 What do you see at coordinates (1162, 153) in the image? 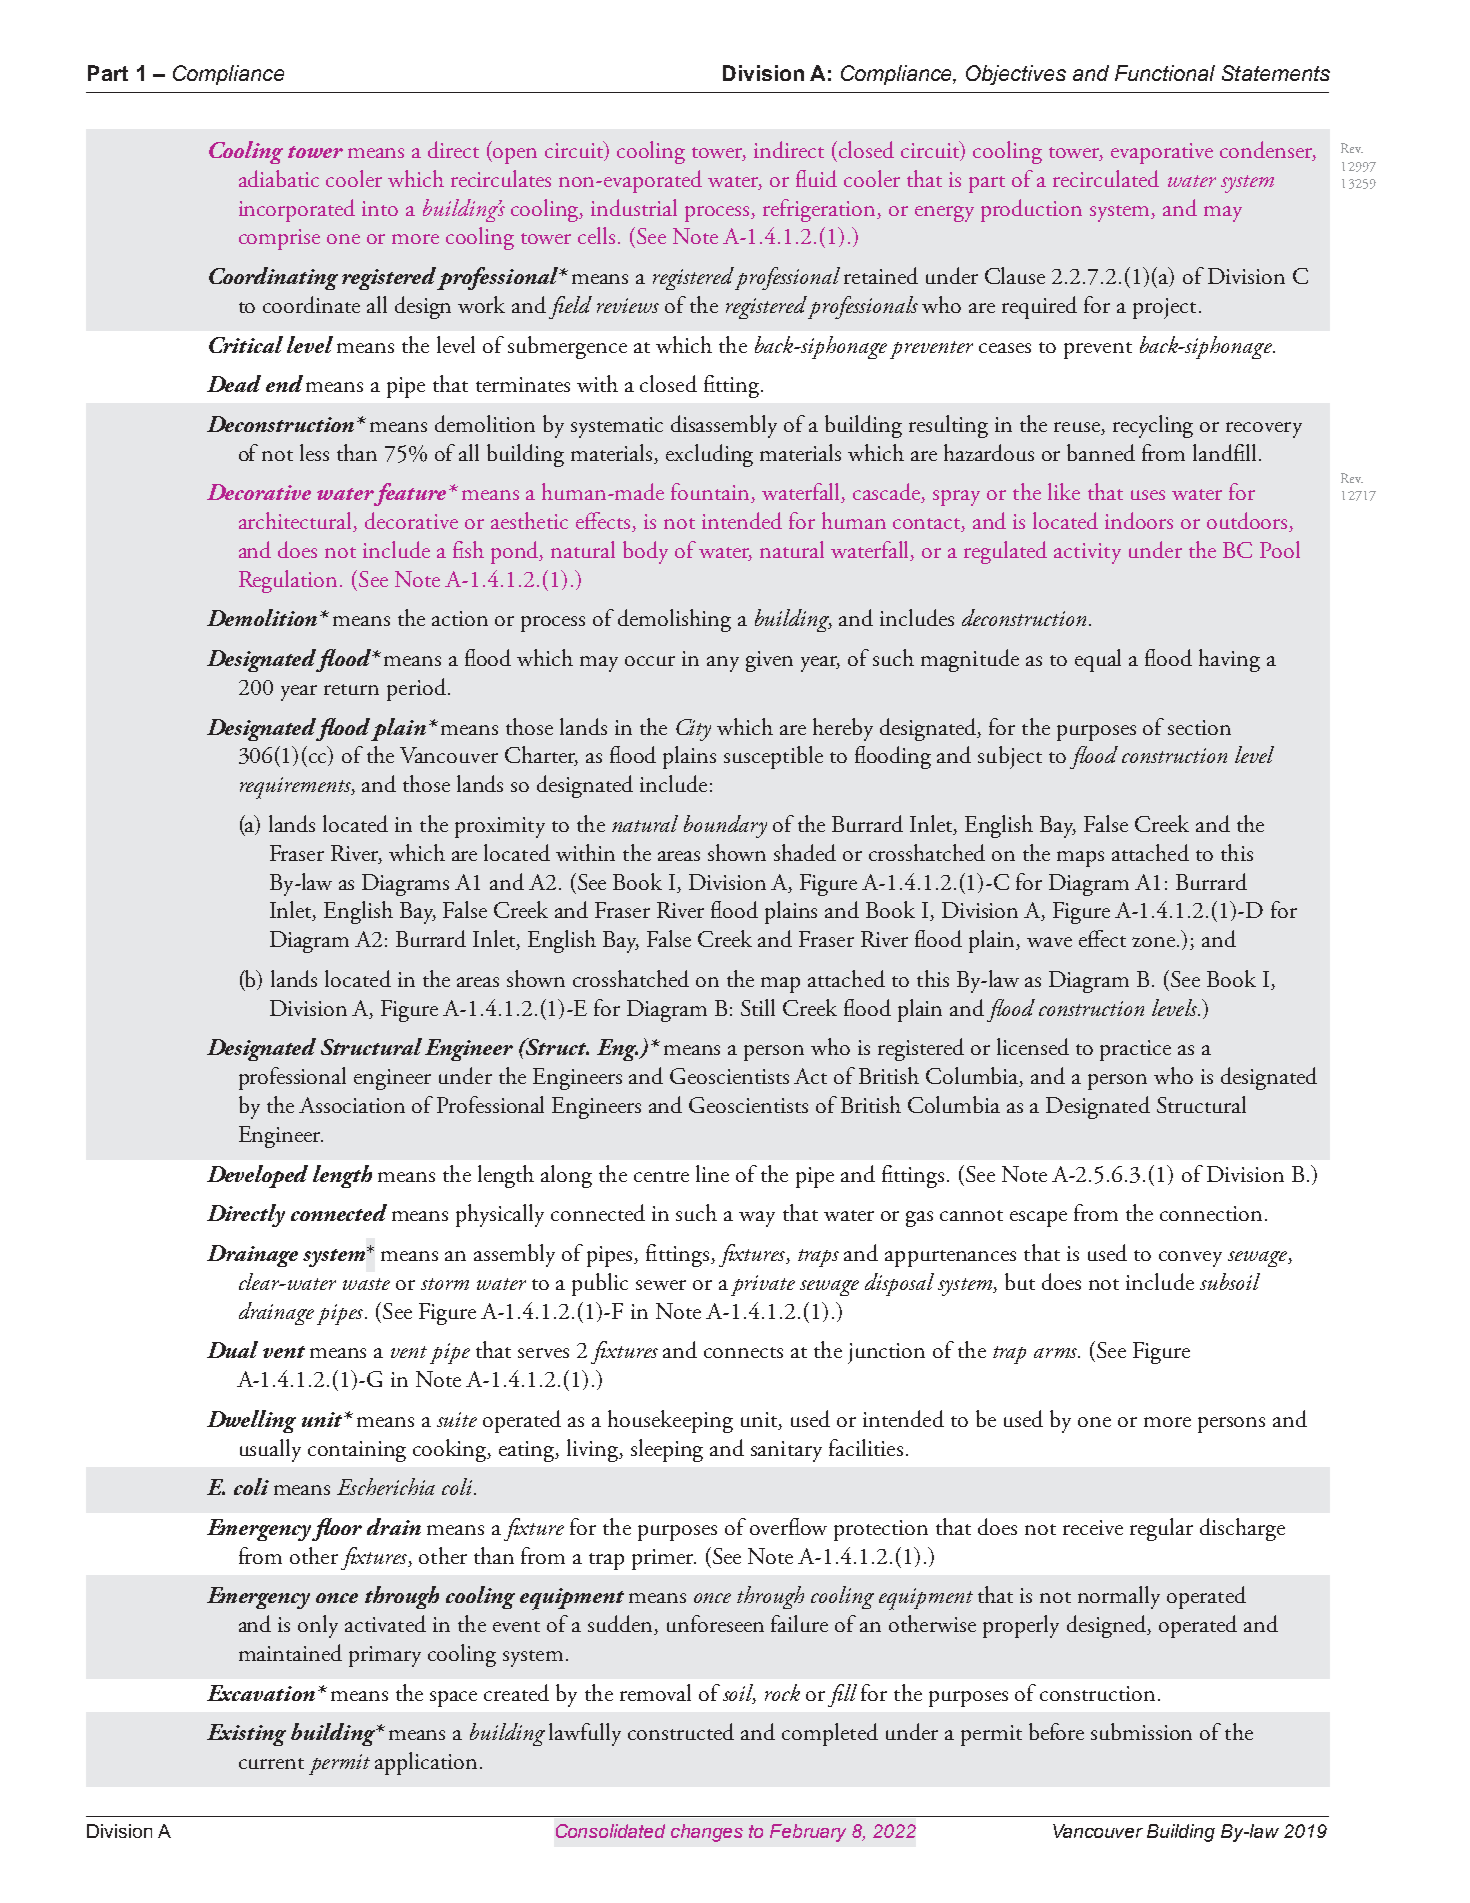
I see `evaporative` at bounding box center [1162, 153].
